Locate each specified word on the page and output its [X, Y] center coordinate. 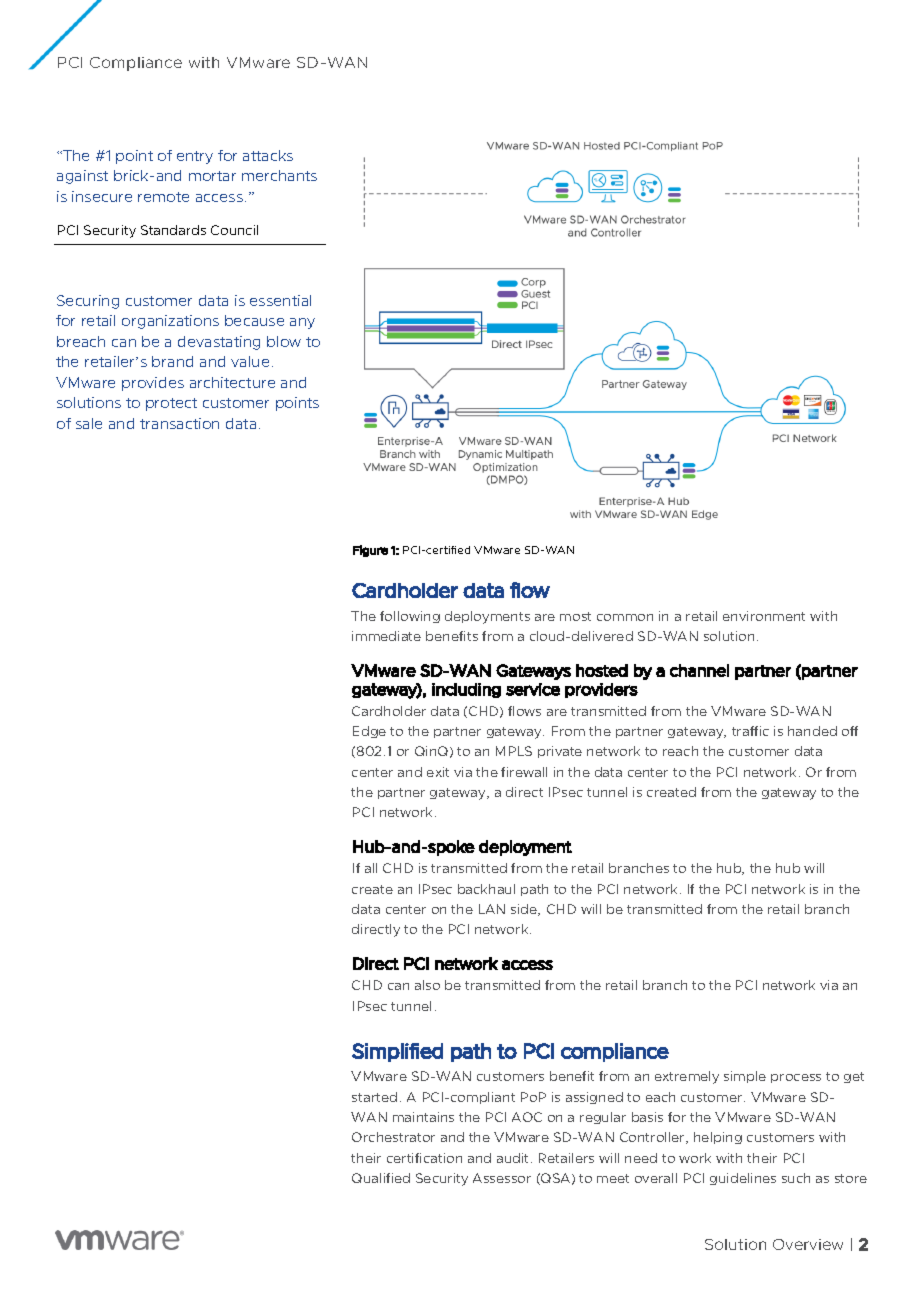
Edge [369, 732]
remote [163, 197]
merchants [279, 175]
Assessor [502, 1178]
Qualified [381, 1178]
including [466, 690]
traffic [750, 731]
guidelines [743, 1179]
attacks [268, 155]
